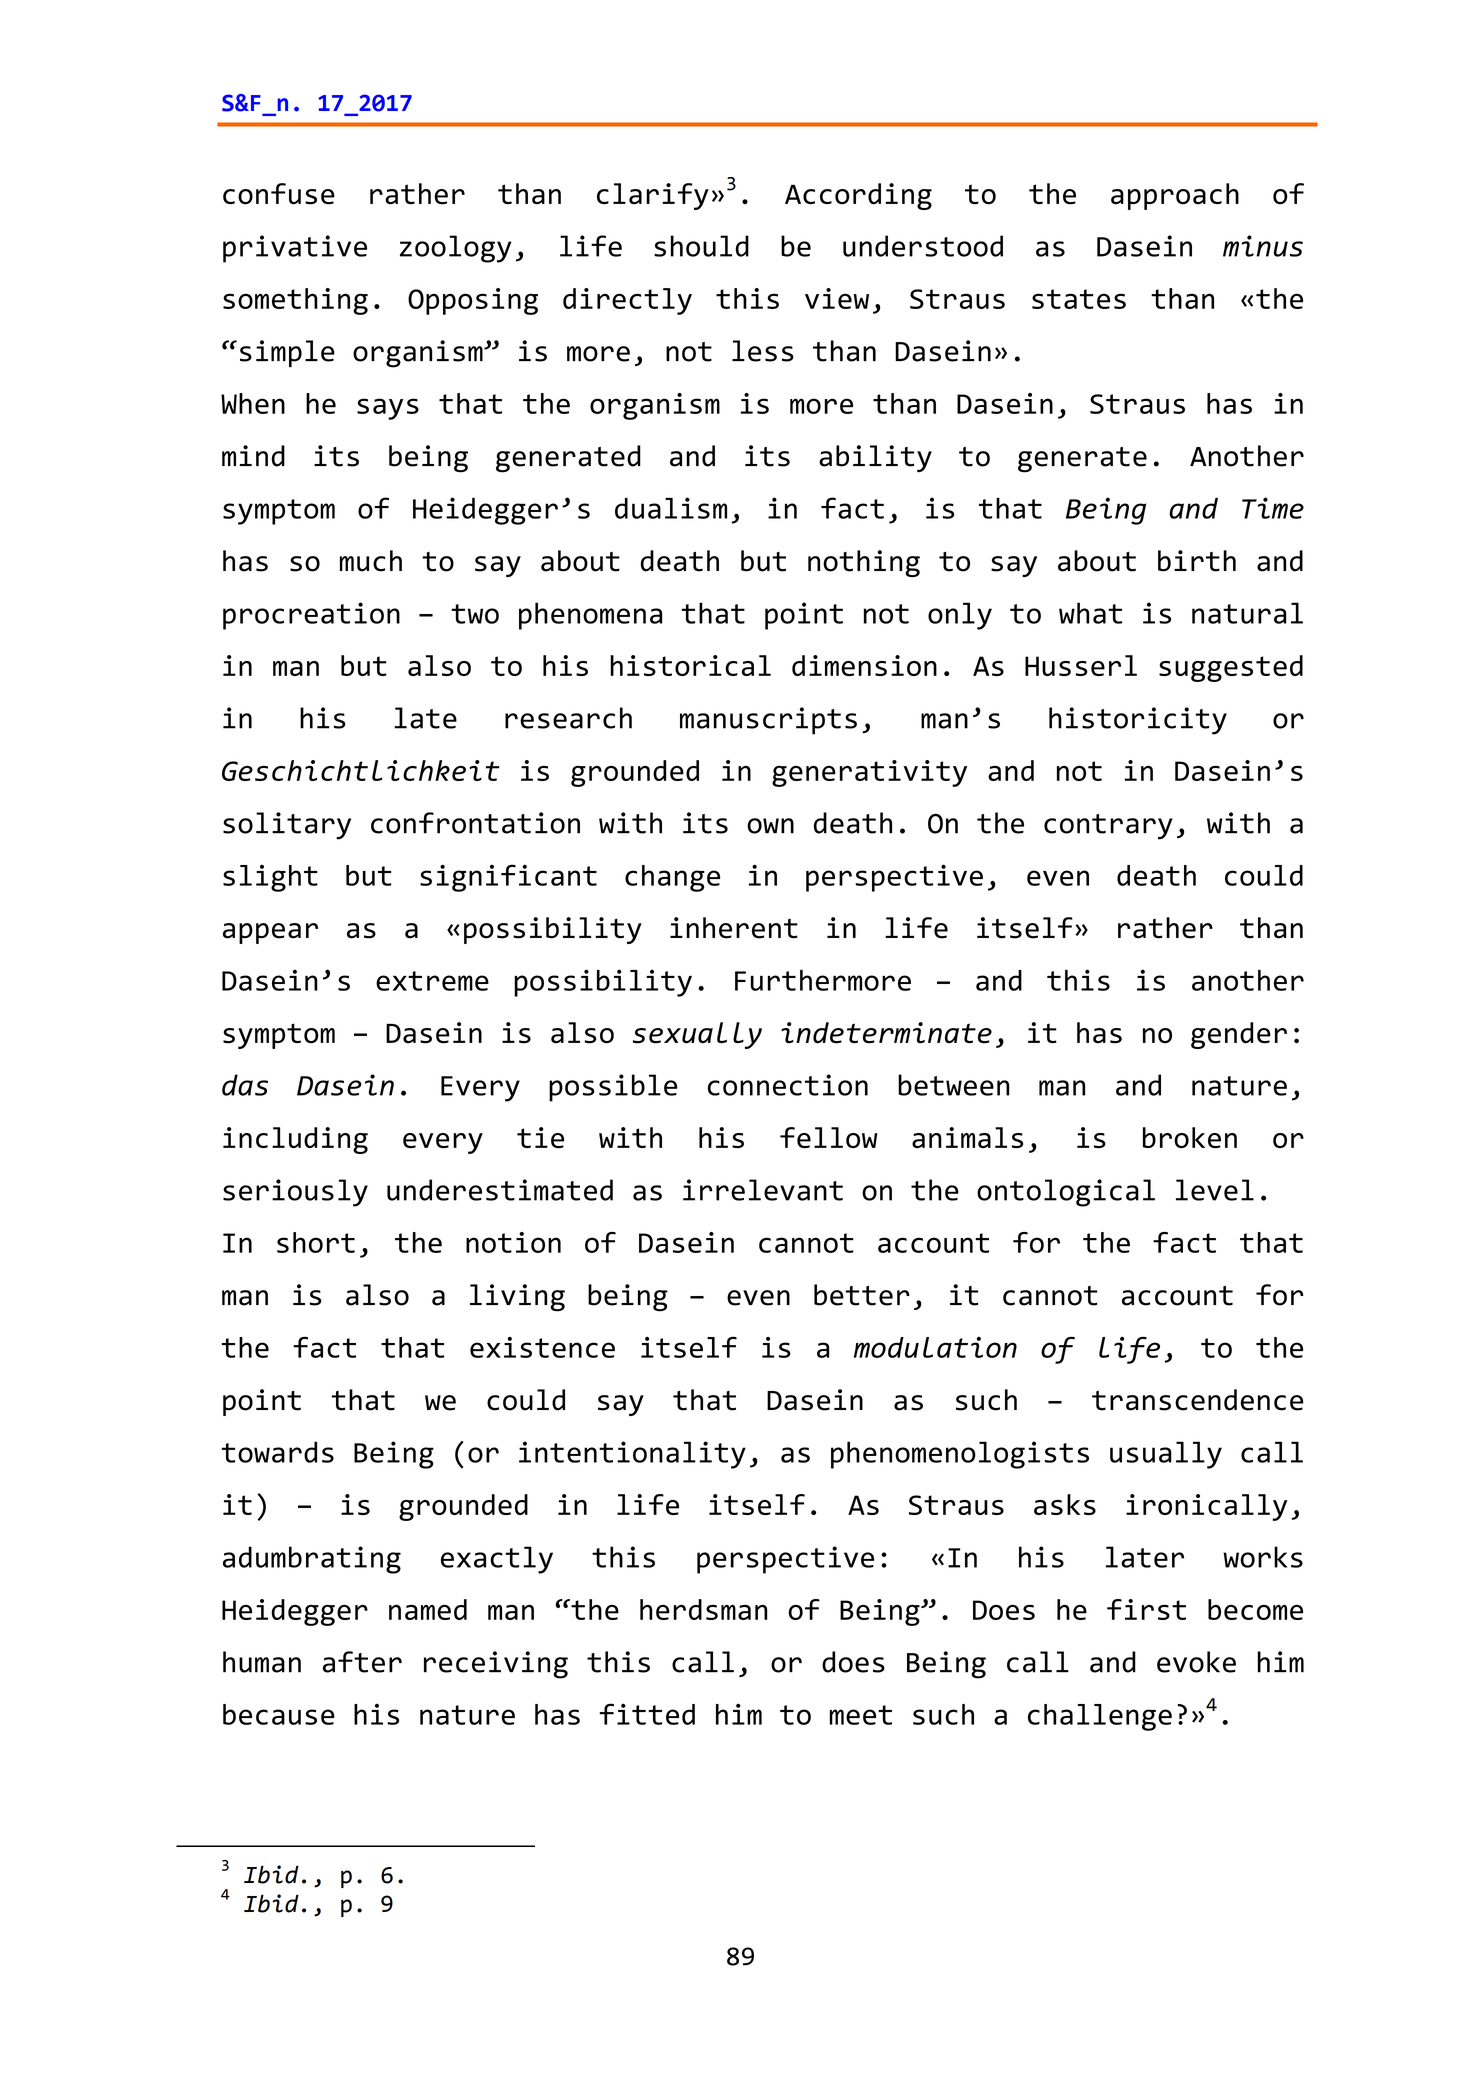 Image resolution: width=1481 pixels, height=2095 pixels. I want to click on herdsman, so click(704, 1609).
